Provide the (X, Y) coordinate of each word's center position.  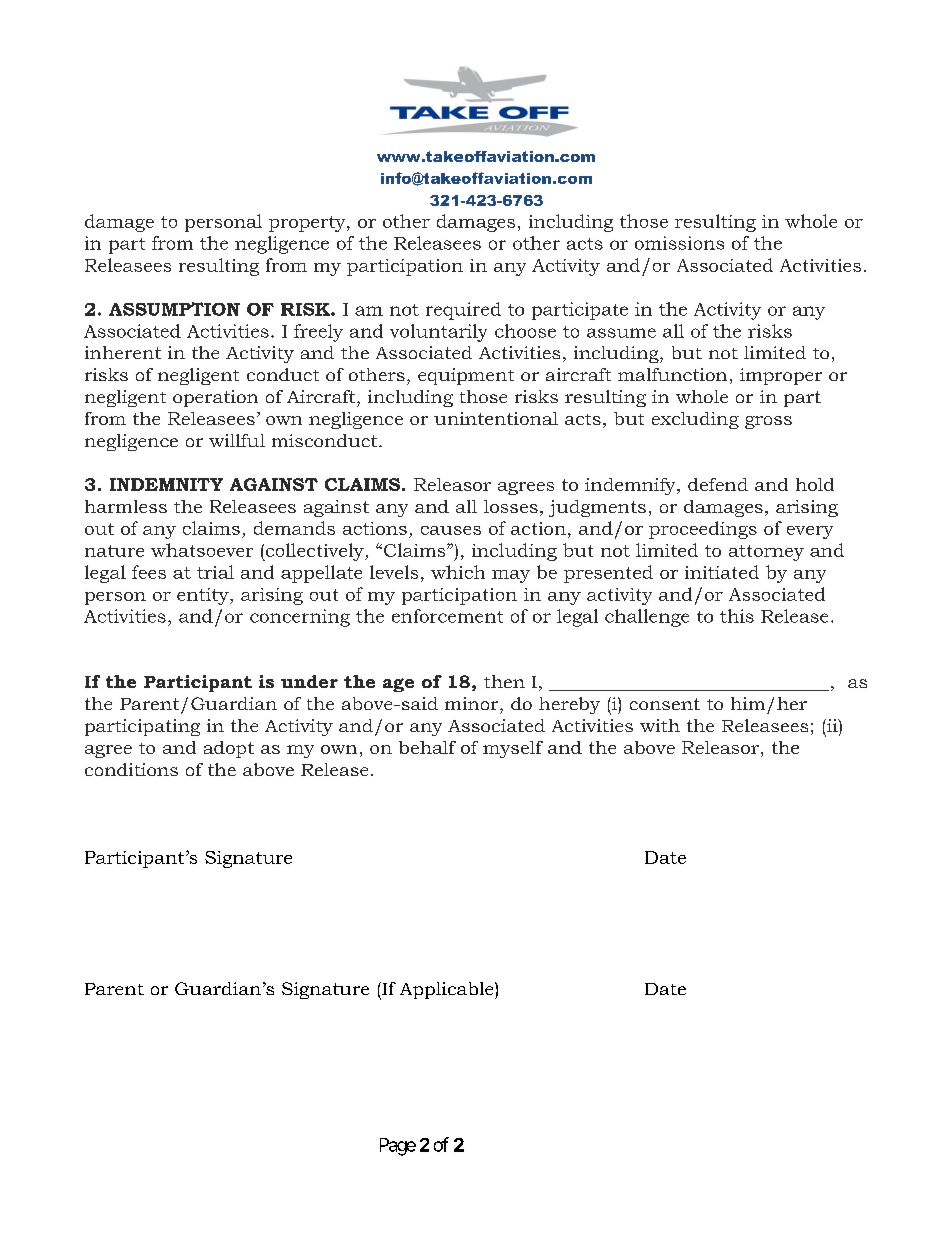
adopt (229, 749)
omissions (679, 243)
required (463, 311)
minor (473, 703)
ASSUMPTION (174, 309)
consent (665, 704)
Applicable (448, 990)
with (660, 725)
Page (398, 1147)
